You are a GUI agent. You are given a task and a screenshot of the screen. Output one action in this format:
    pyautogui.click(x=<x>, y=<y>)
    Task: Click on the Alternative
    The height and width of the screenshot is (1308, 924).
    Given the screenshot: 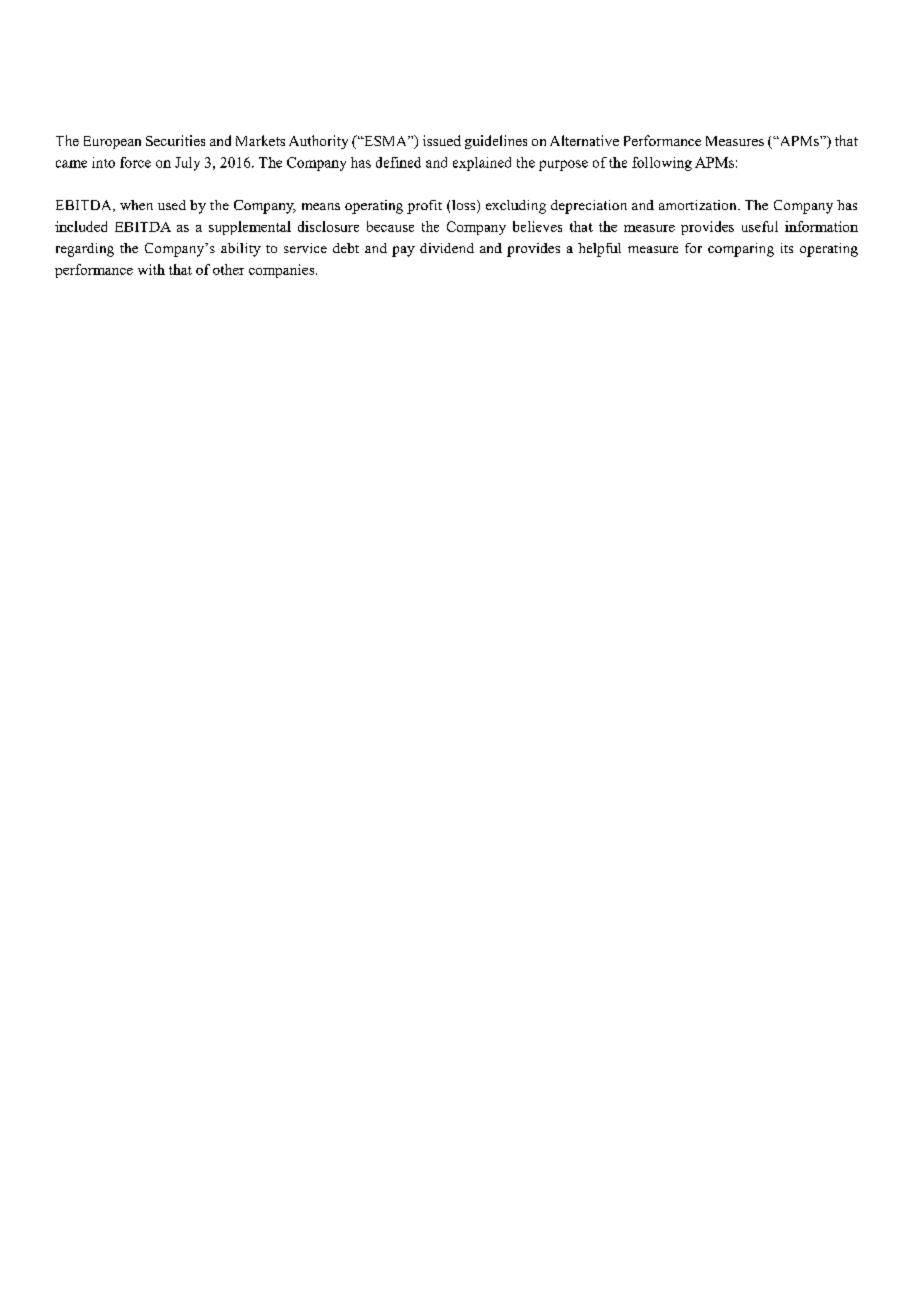 What is the action you would take?
    pyautogui.click(x=584, y=140)
